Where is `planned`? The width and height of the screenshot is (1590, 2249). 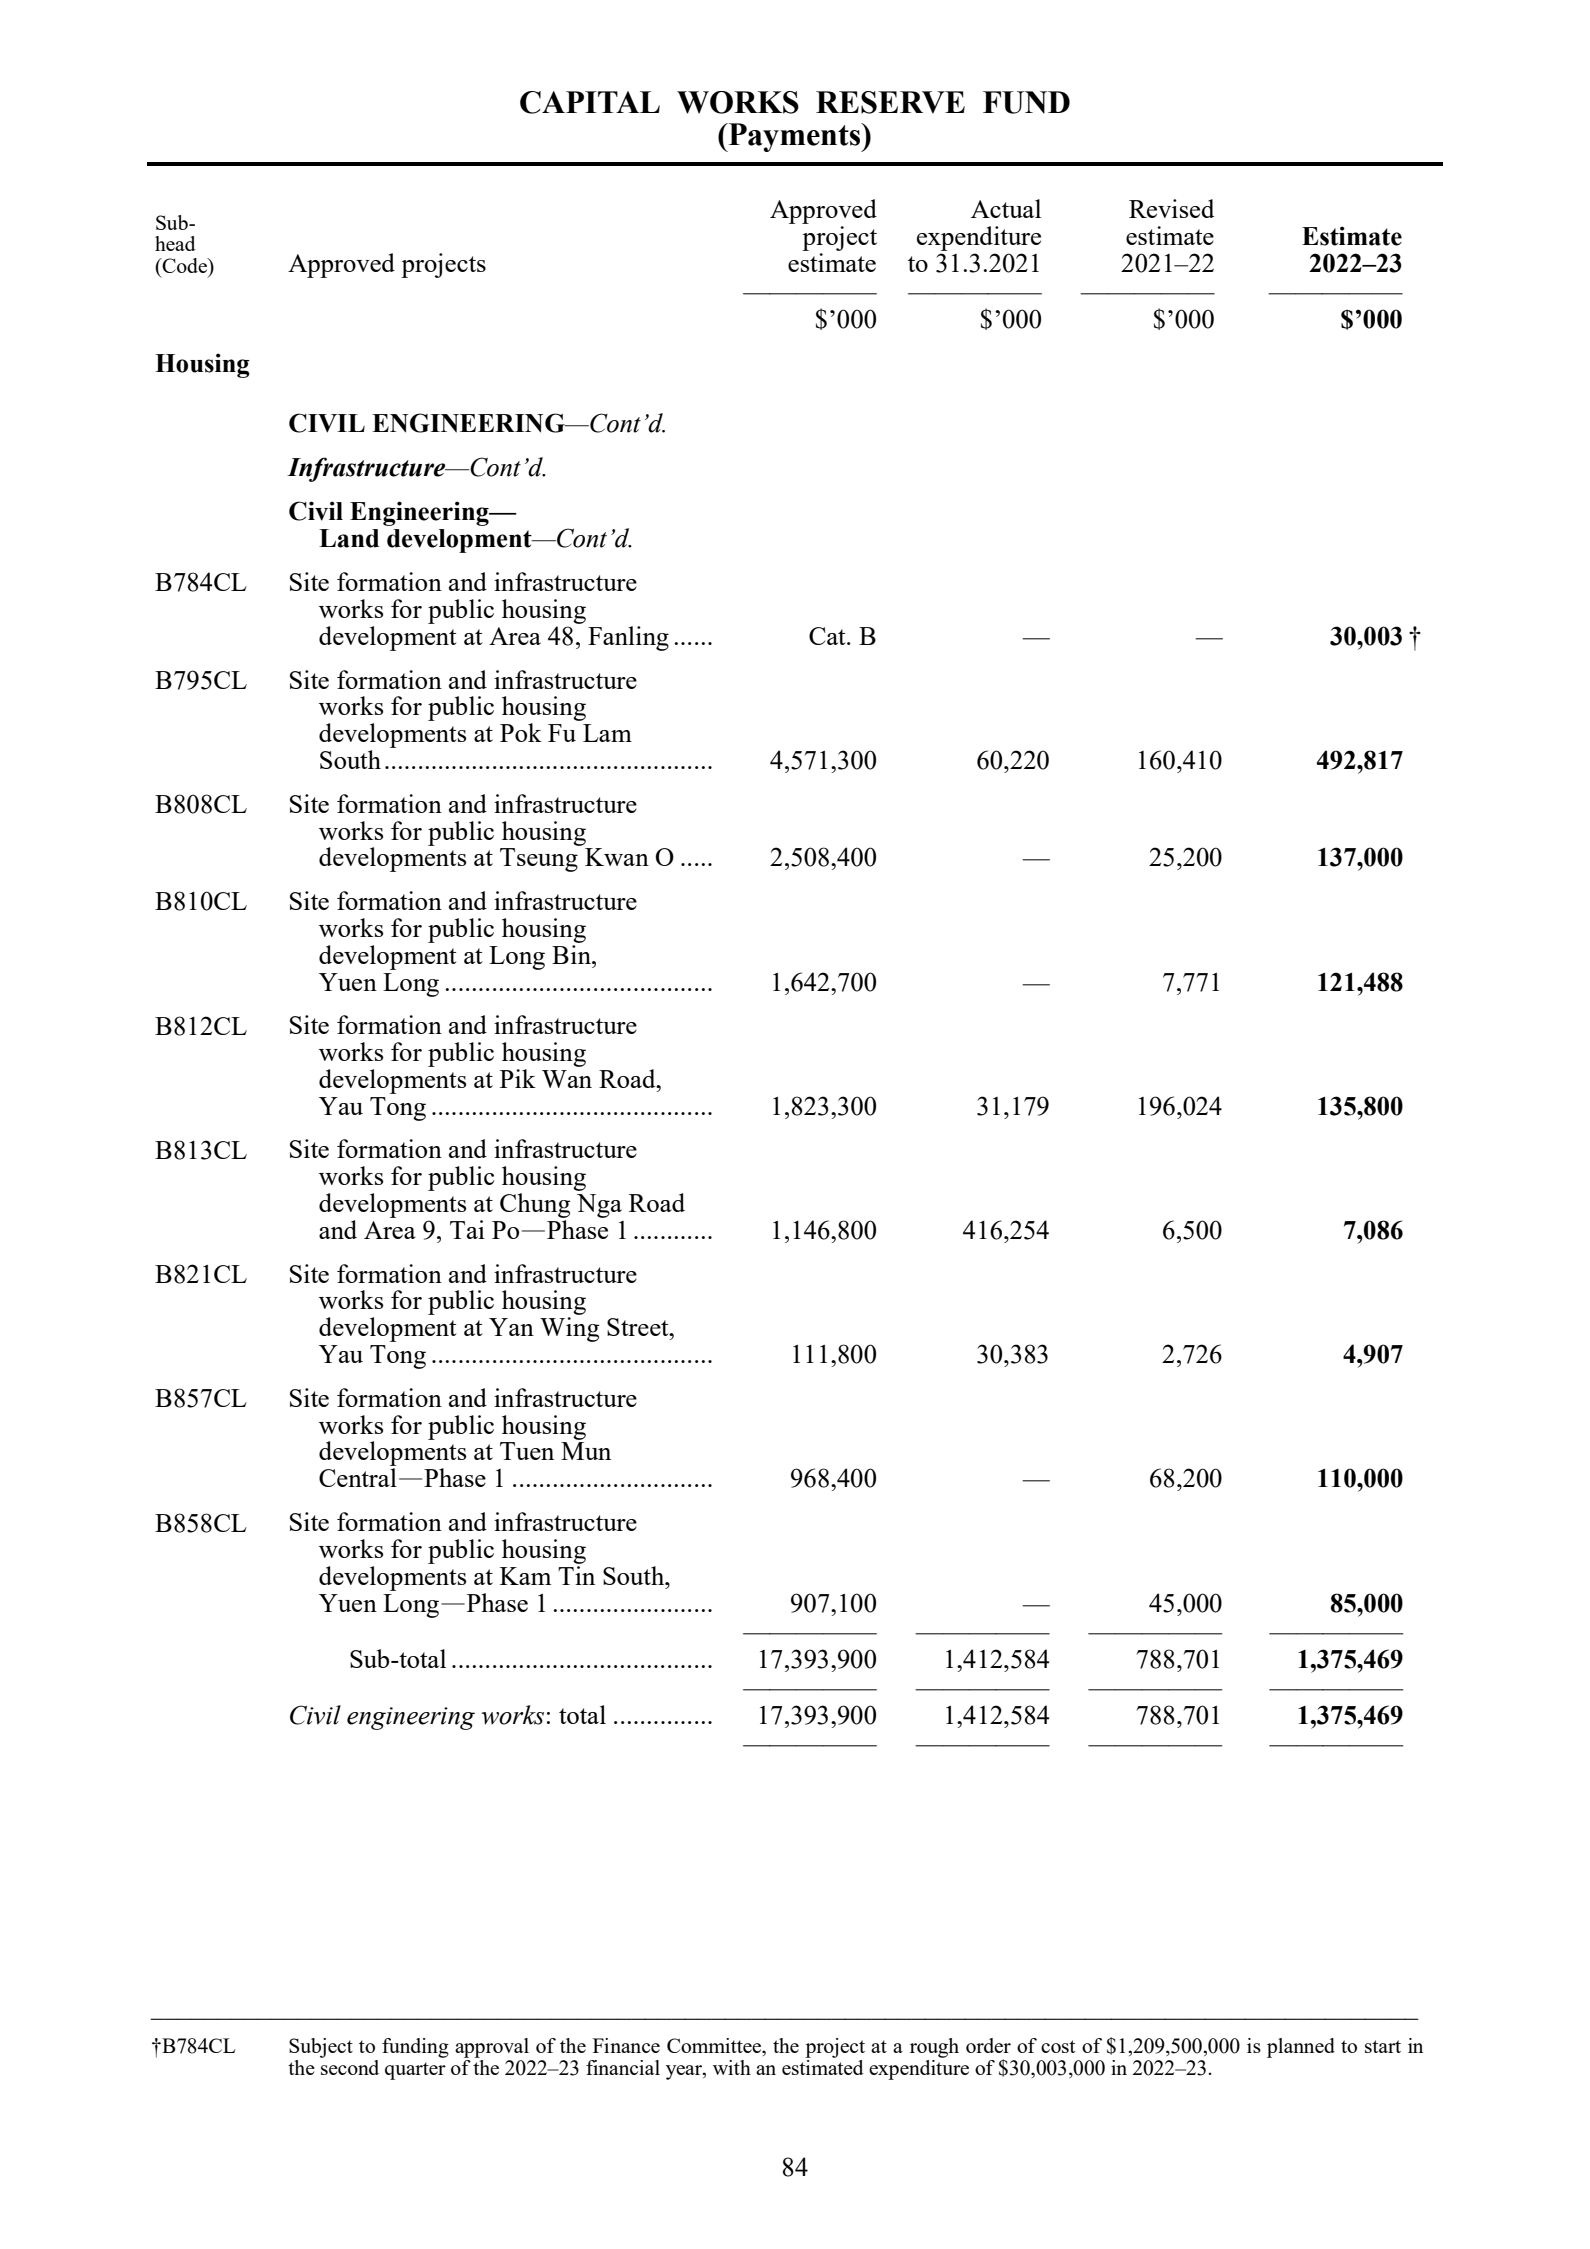
planned is located at coordinates (1301, 2048).
